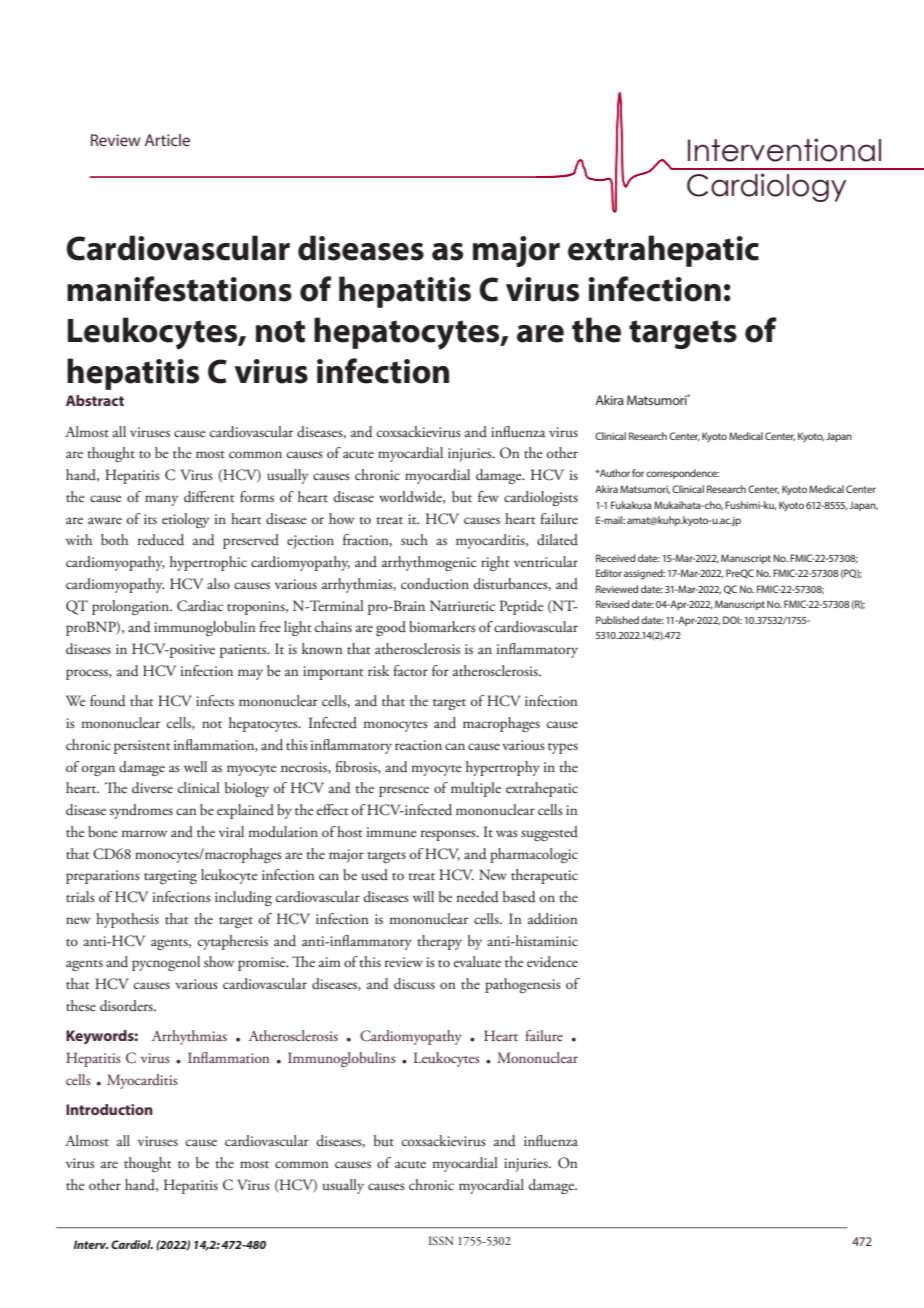  What do you see at coordinates (544, 876) in the screenshot?
I see `therapeutic` at bounding box center [544, 876].
